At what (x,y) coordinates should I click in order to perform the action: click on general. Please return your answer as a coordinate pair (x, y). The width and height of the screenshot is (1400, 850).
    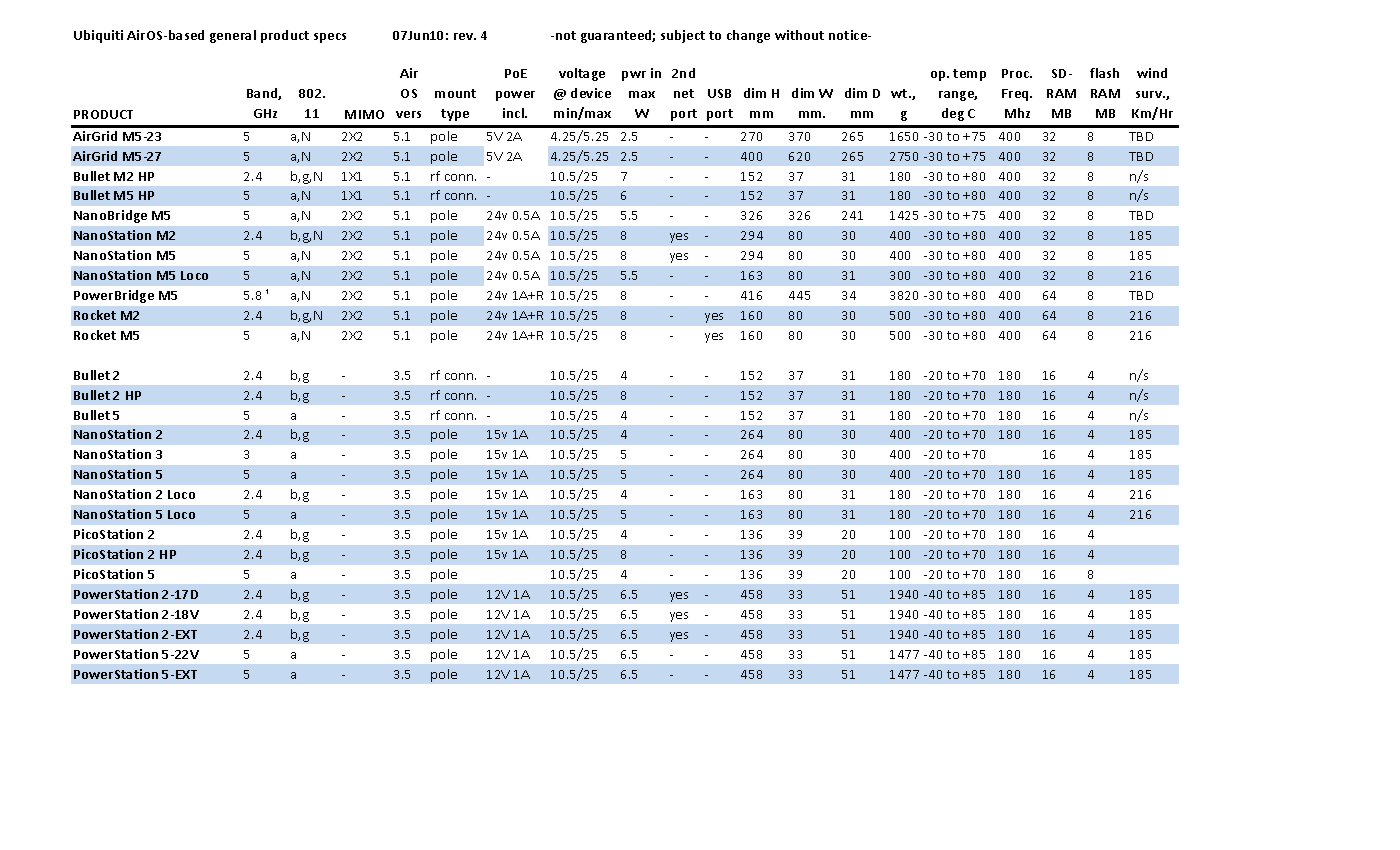
    Looking at the image, I should click on (233, 36).
